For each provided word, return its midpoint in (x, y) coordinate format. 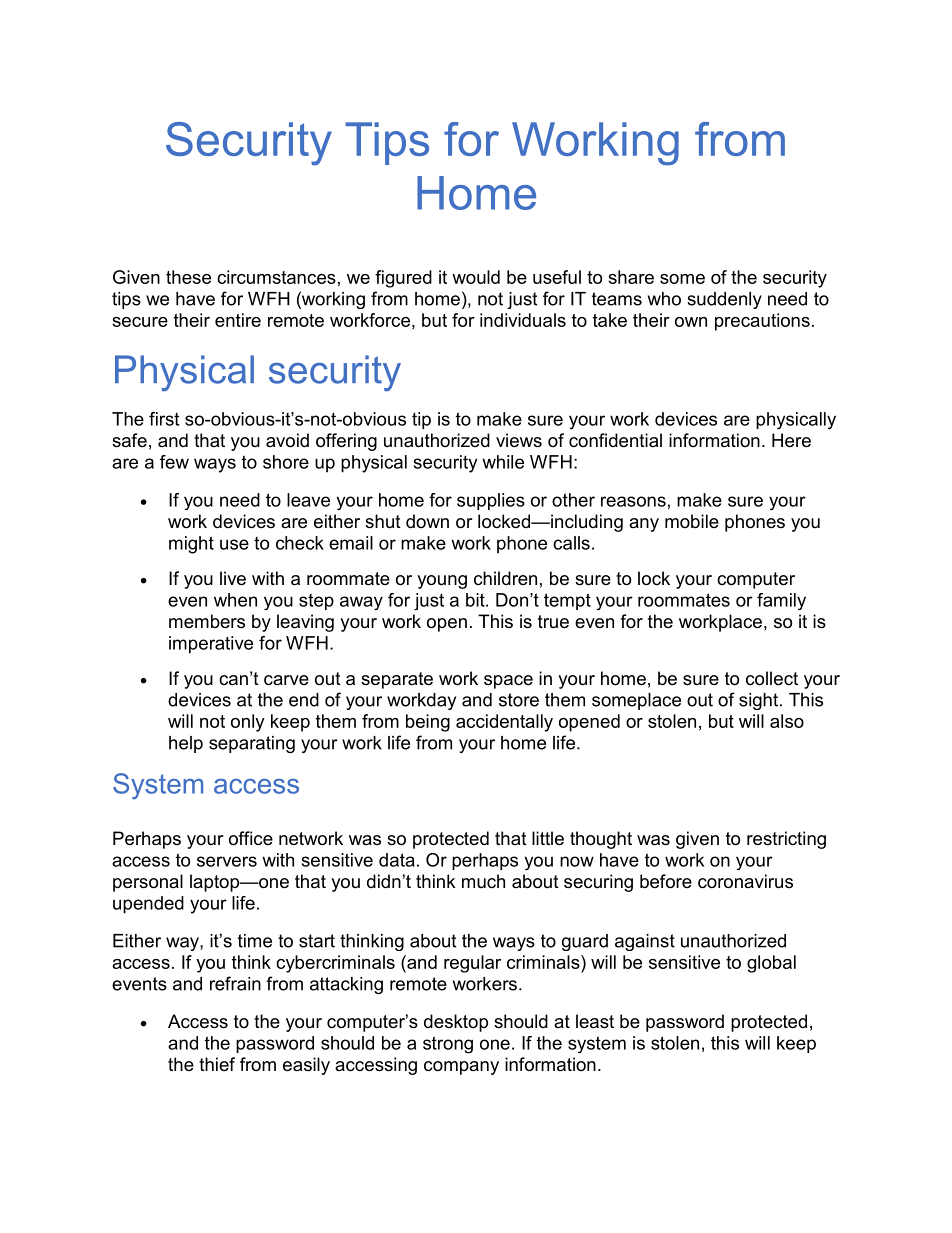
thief (217, 1064)
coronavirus (745, 881)
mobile (692, 521)
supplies (491, 501)
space (508, 682)
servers (227, 861)
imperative (211, 645)
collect (772, 678)
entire (238, 320)
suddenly (724, 300)
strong (448, 1045)
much (483, 881)
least (595, 1021)
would (476, 277)
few (174, 462)
